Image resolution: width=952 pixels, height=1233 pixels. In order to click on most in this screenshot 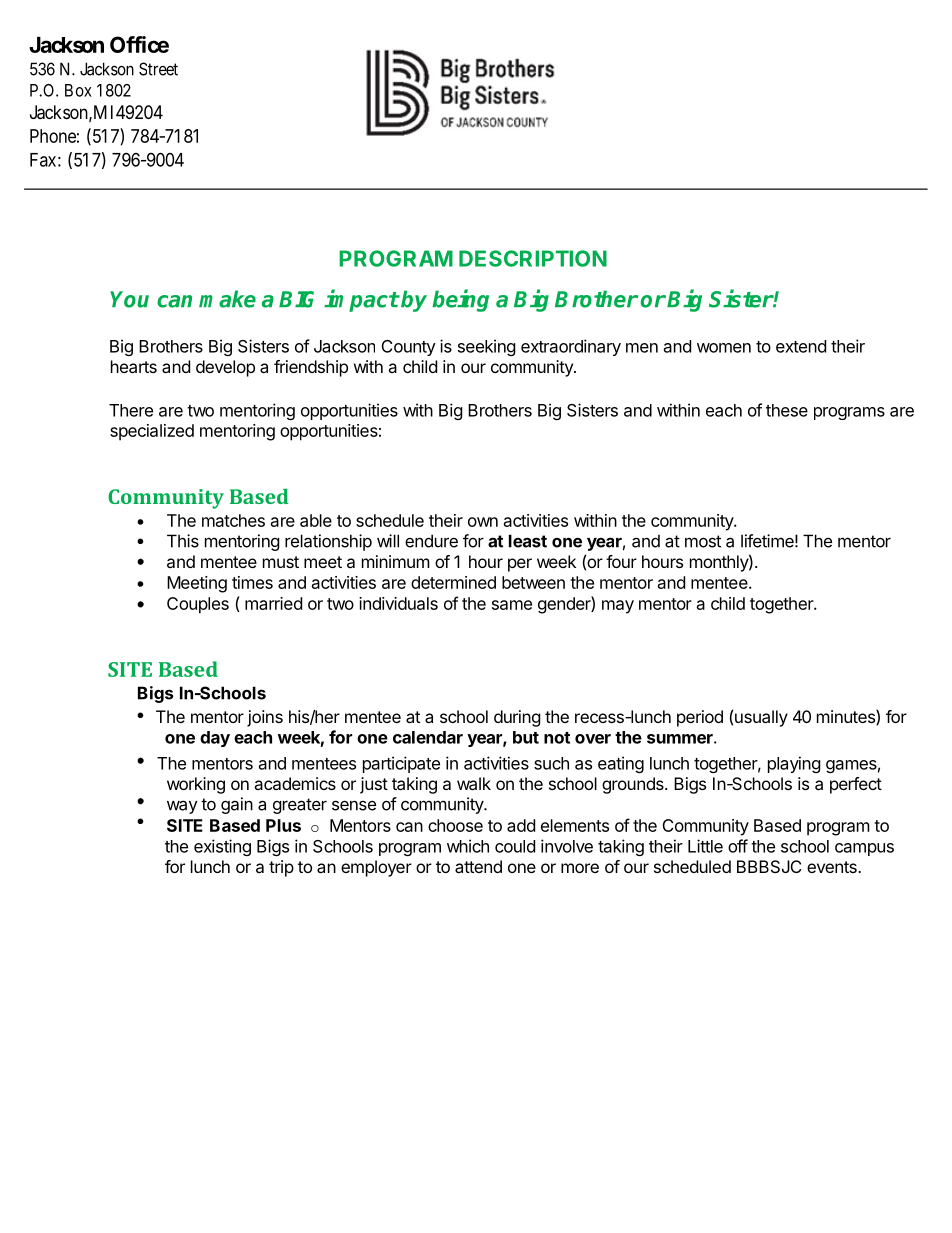, I will do `click(703, 541)`.
